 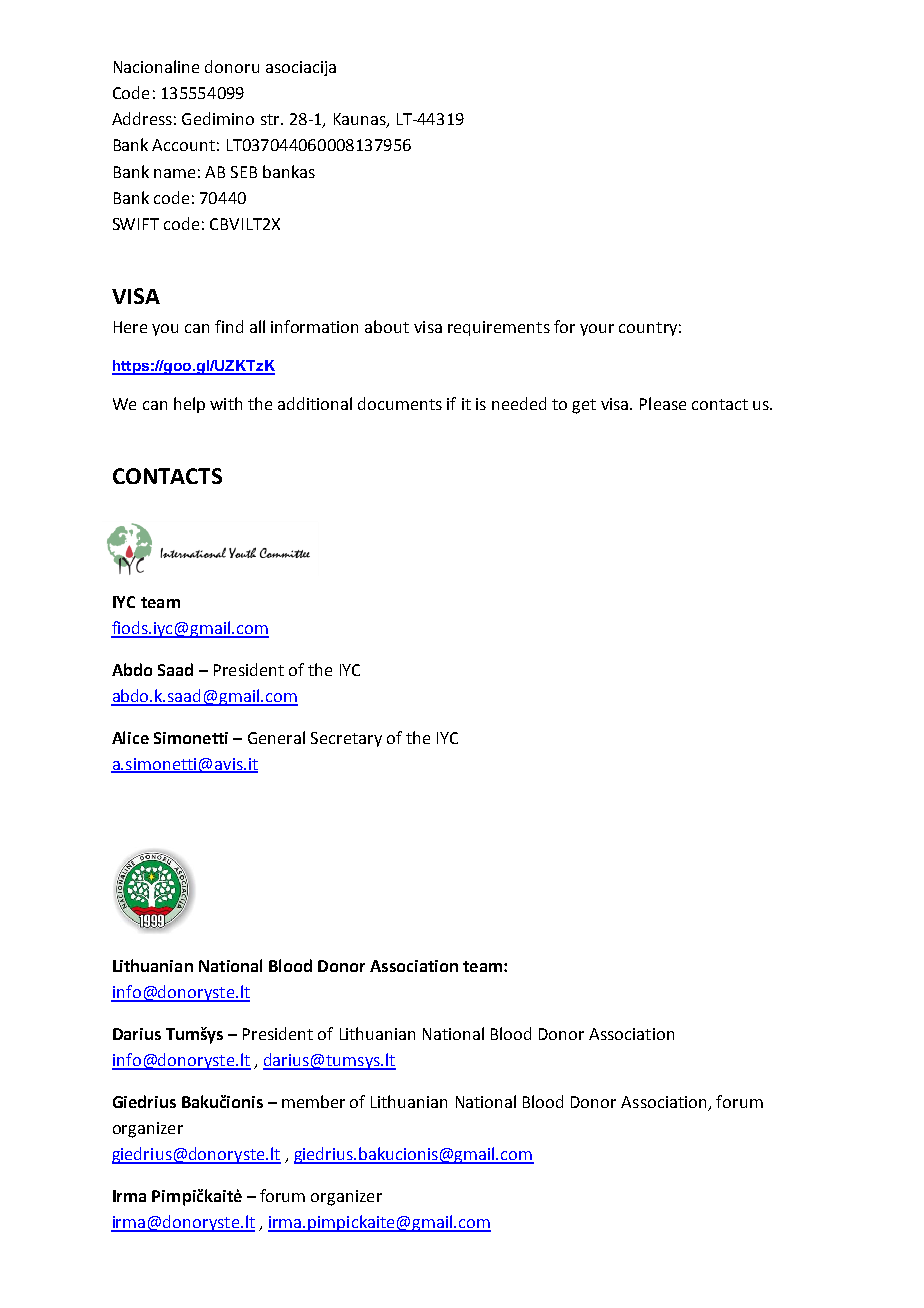 What do you see at coordinates (313, 1101) in the image?
I see `member` at bounding box center [313, 1101].
